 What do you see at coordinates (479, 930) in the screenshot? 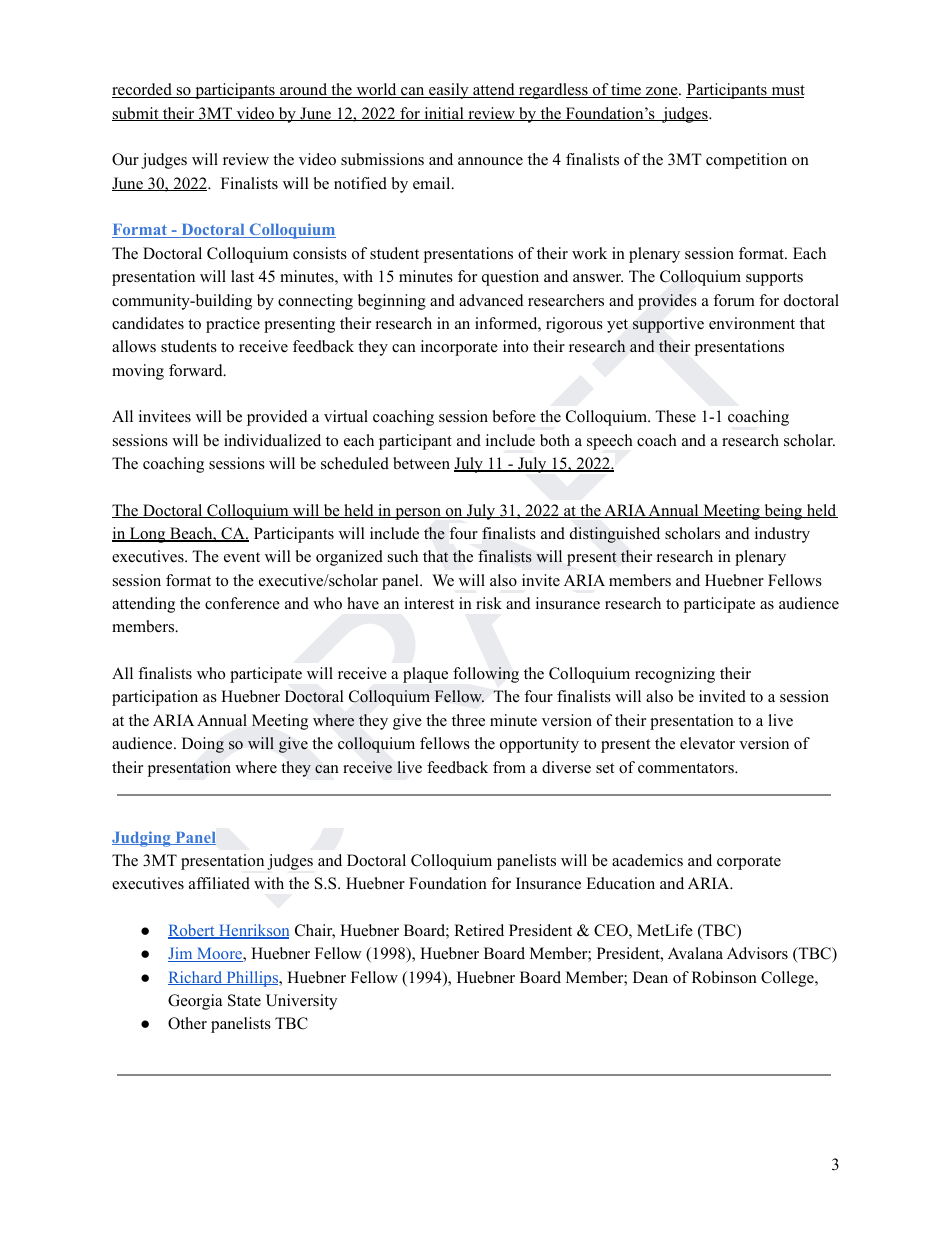
I see `Retired` at bounding box center [479, 930].
